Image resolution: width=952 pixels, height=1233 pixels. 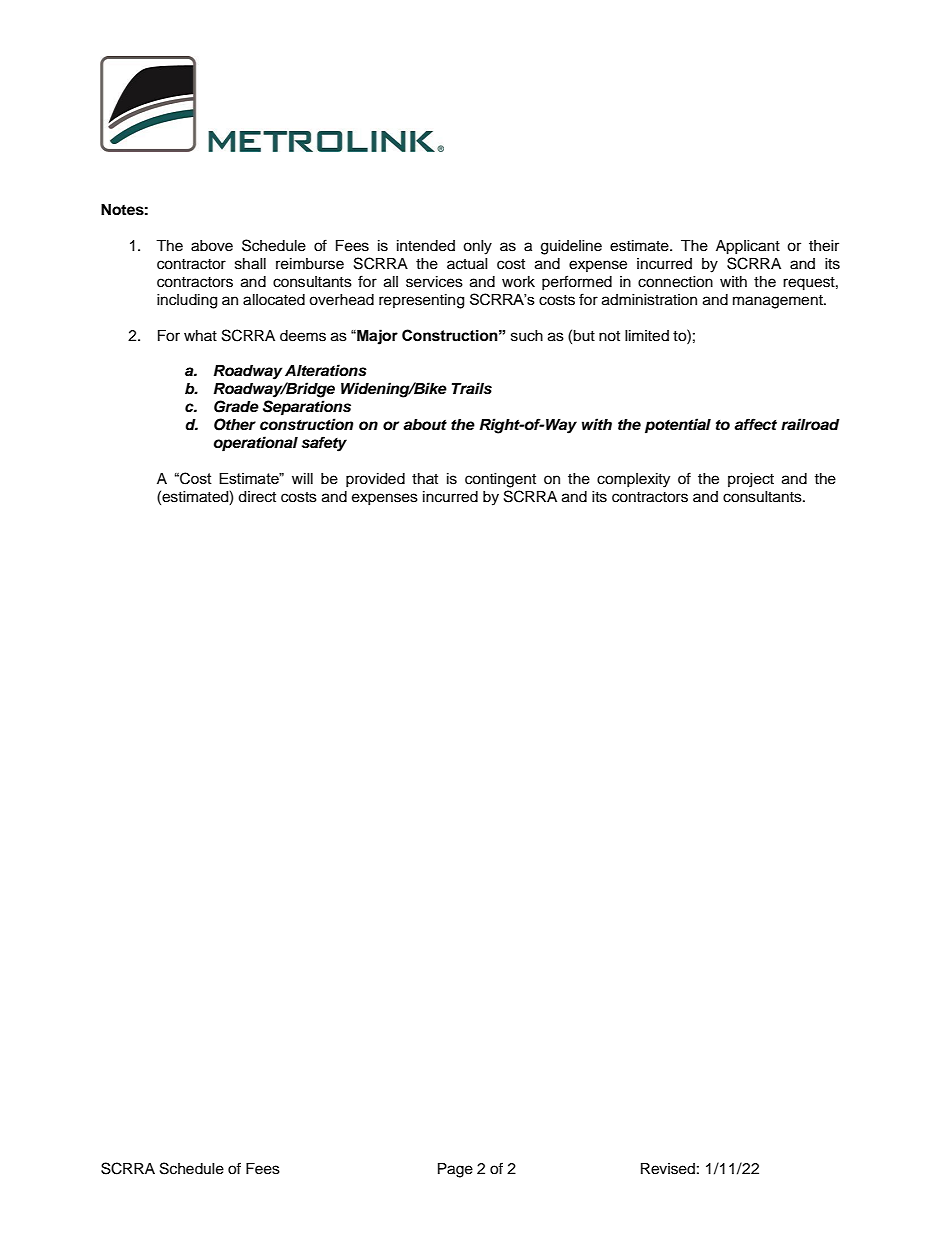 What do you see at coordinates (425, 478) in the screenshot?
I see `that` at bounding box center [425, 478].
